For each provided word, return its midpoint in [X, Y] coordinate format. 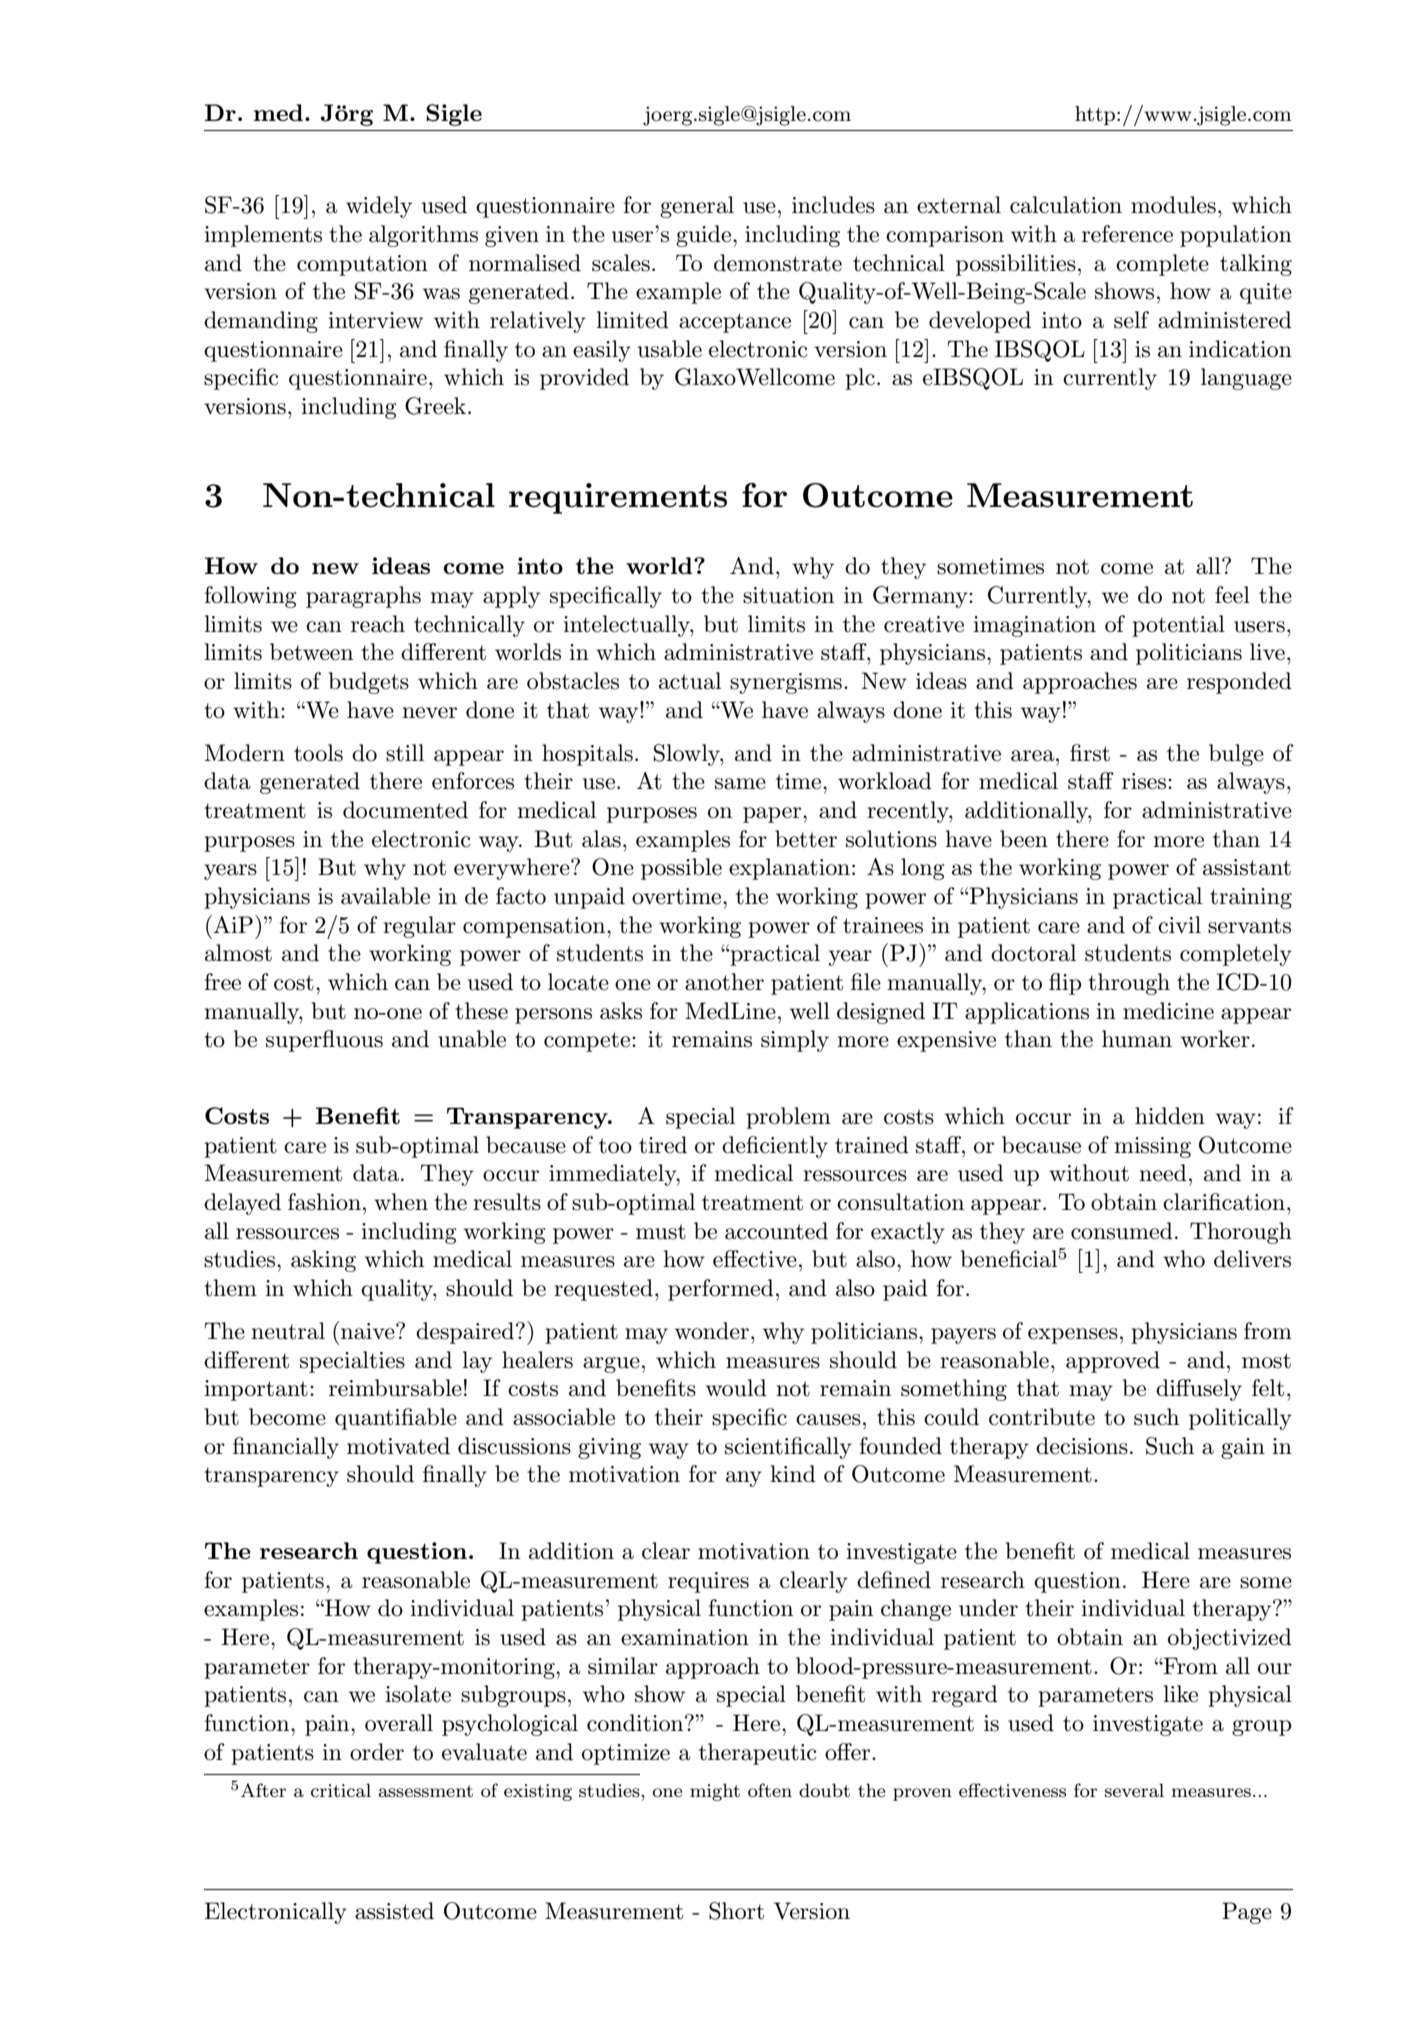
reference [1127, 234]
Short [736, 1911]
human [1137, 1039]
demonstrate [778, 263]
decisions [1082, 1446]
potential [1178, 626]
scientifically [788, 1448]
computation [362, 265]
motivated [398, 1446]
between [311, 652]
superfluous [324, 1041]
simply [795, 1041]
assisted [394, 1911]
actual [690, 681]
